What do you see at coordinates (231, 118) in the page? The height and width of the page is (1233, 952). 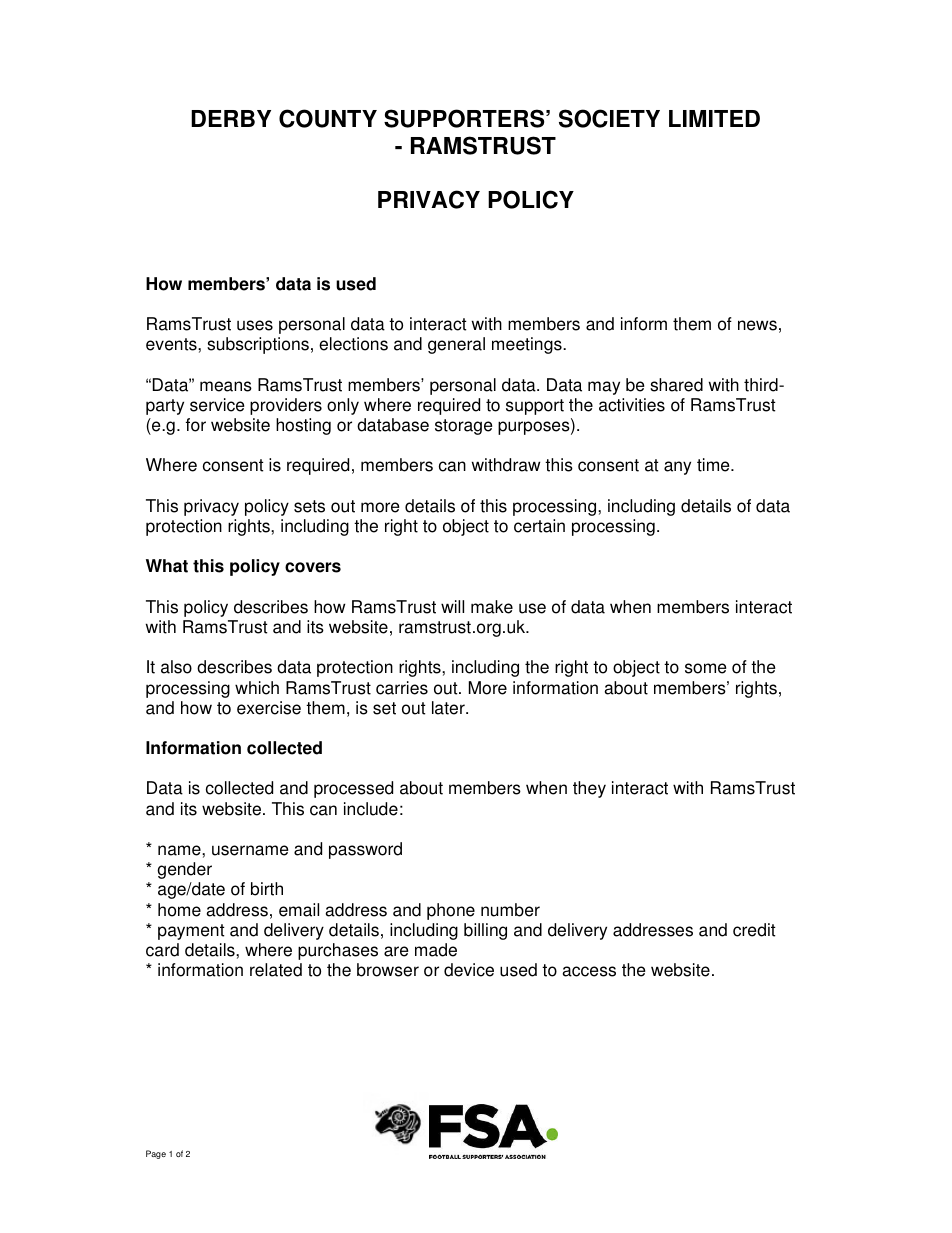 I see `DERBY` at bounding box center [231, 118].
